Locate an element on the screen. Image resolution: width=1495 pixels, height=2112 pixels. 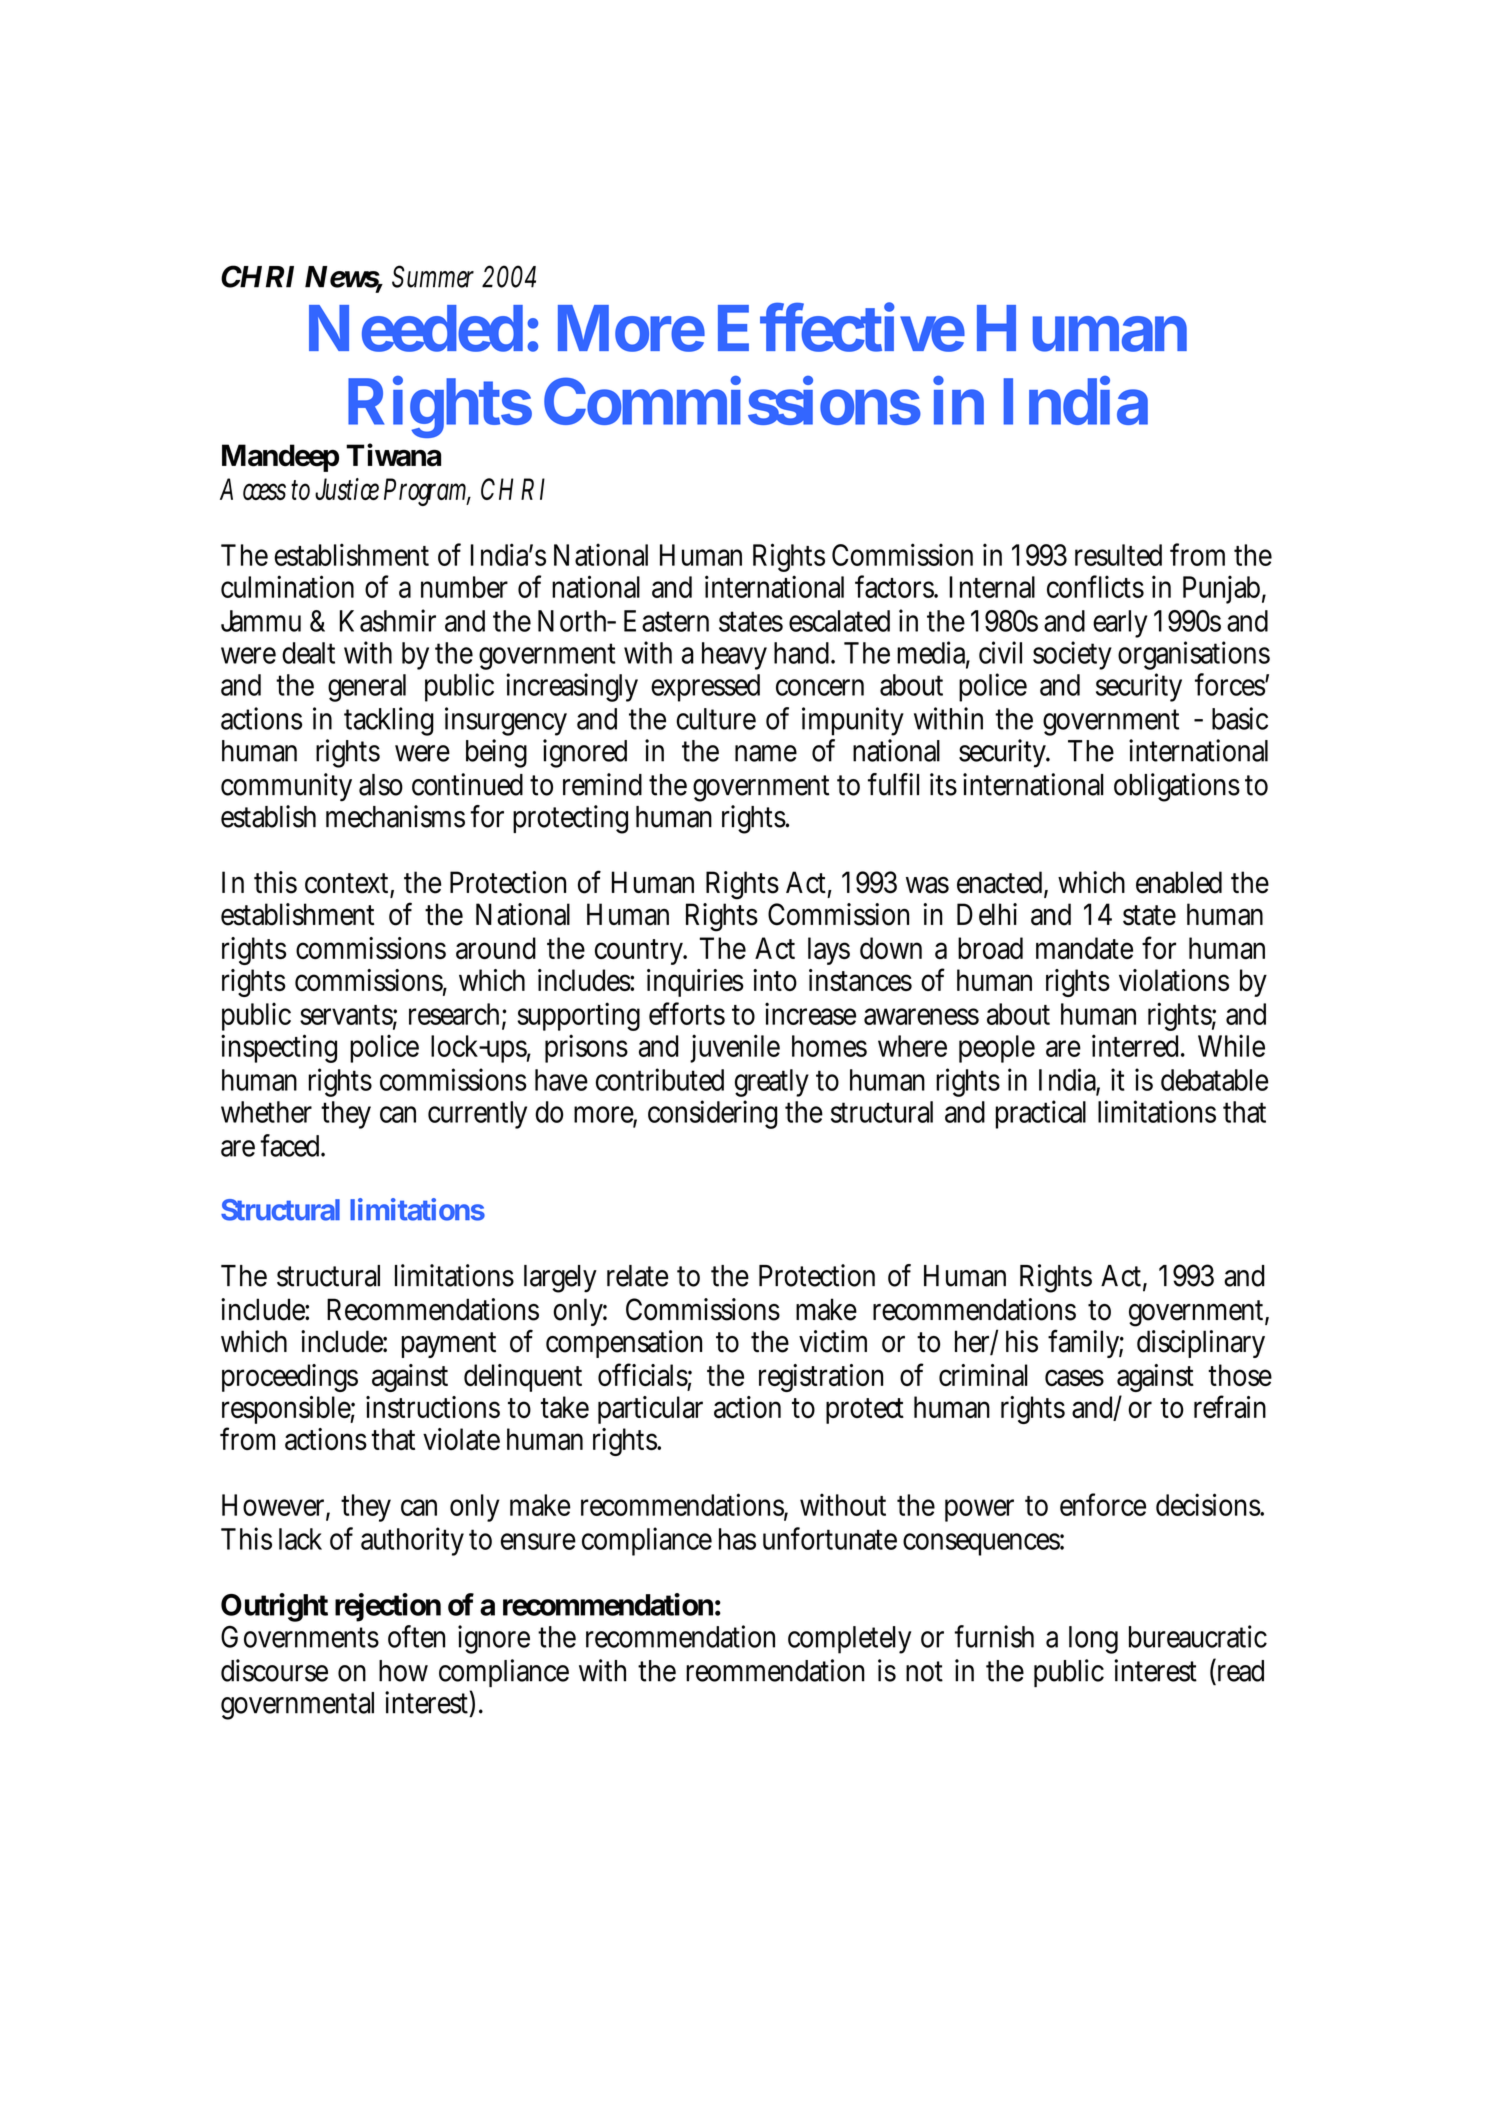
payment is located at coordinates (449, 1345).
